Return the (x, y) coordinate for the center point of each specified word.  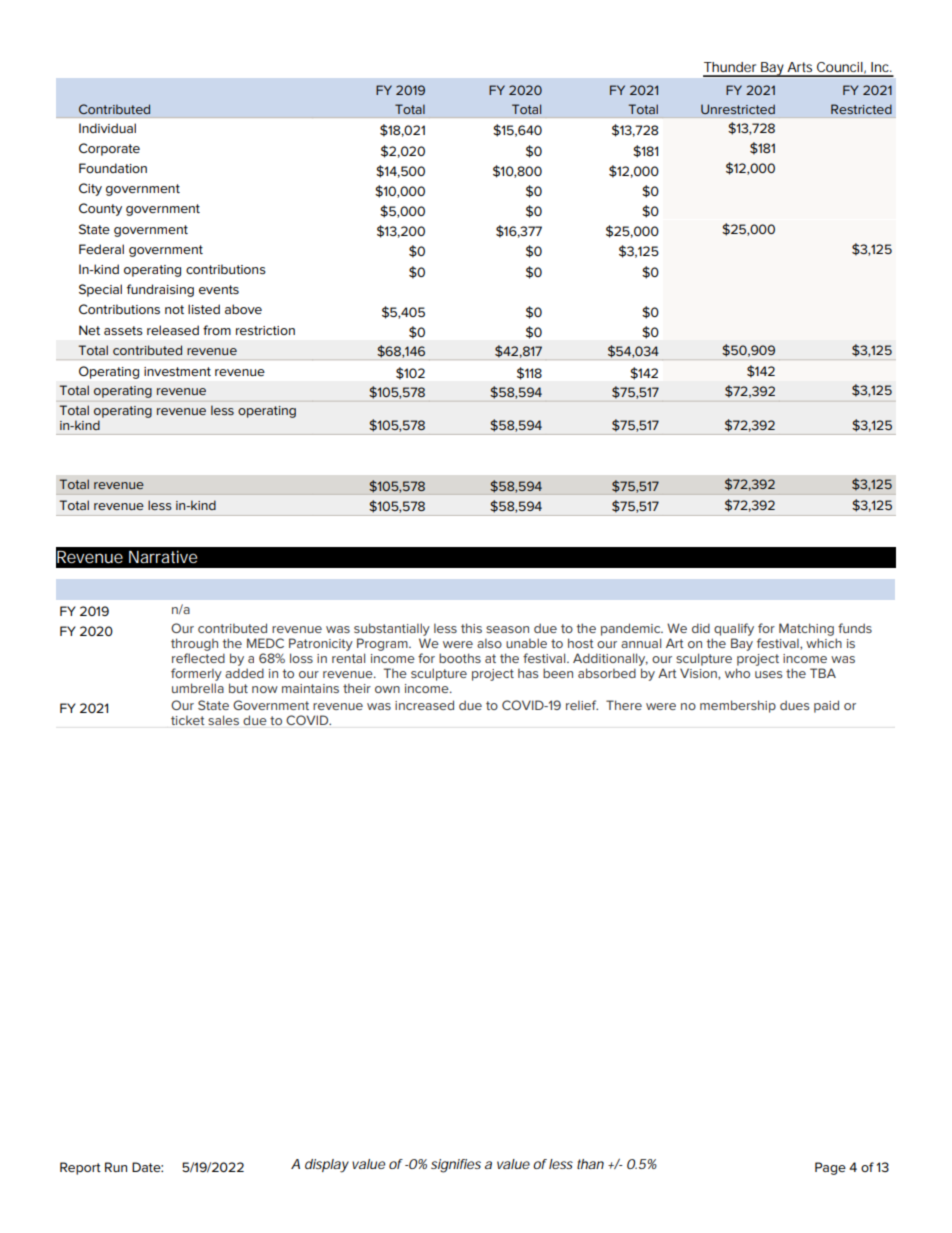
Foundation (113, 168)
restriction (265, 330)
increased (424, 705)
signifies (456, 1166)
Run (116, 1167)
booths (460, 658)
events (219, 289)
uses (768, 674)
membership (738, 706)
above (243, 309)
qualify (734, 629)
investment (177, 371)
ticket (188, 720)
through (194, 644)
